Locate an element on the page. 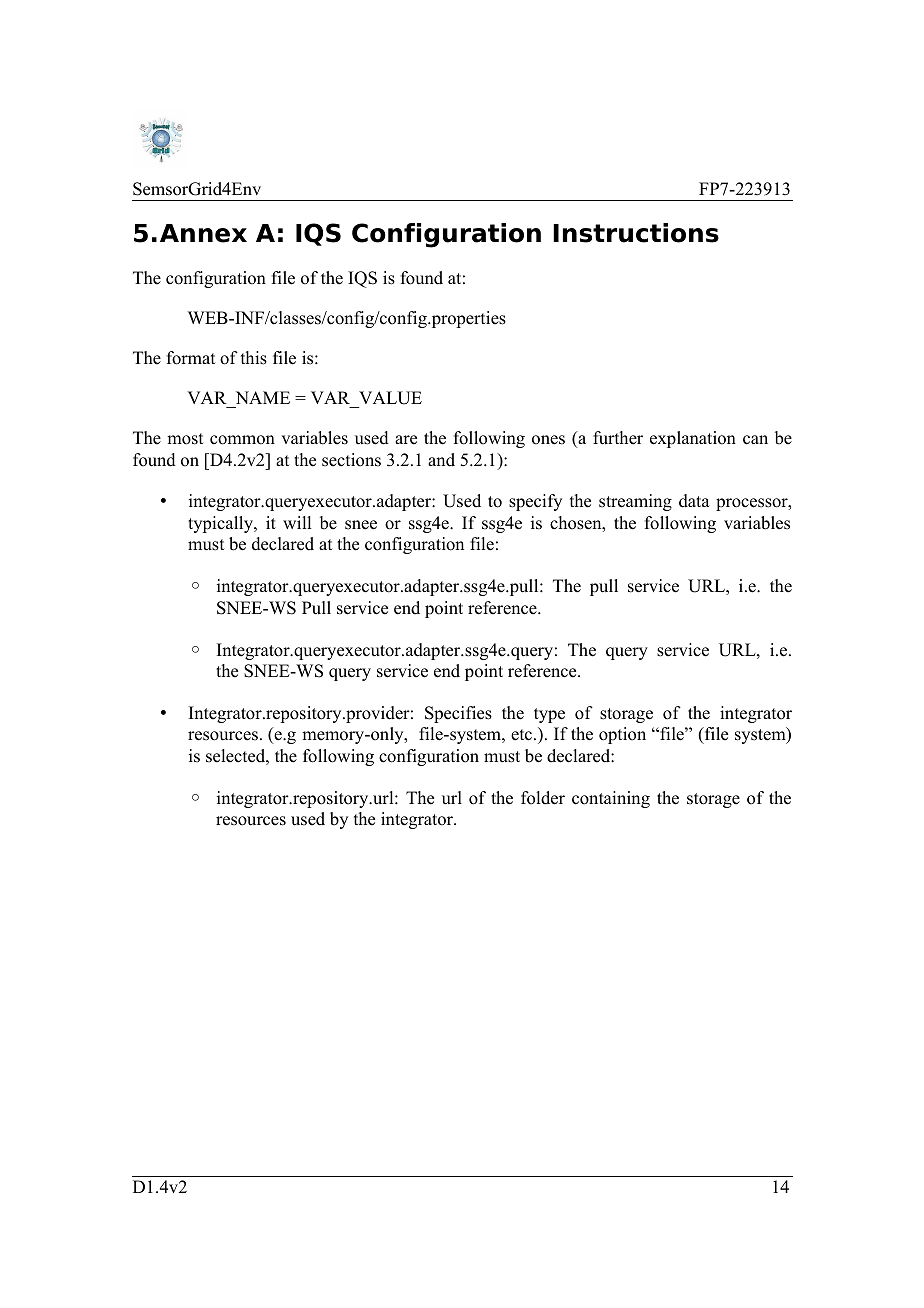 This image has height=1308, width=924. and is located at coordinates (441, 460).
